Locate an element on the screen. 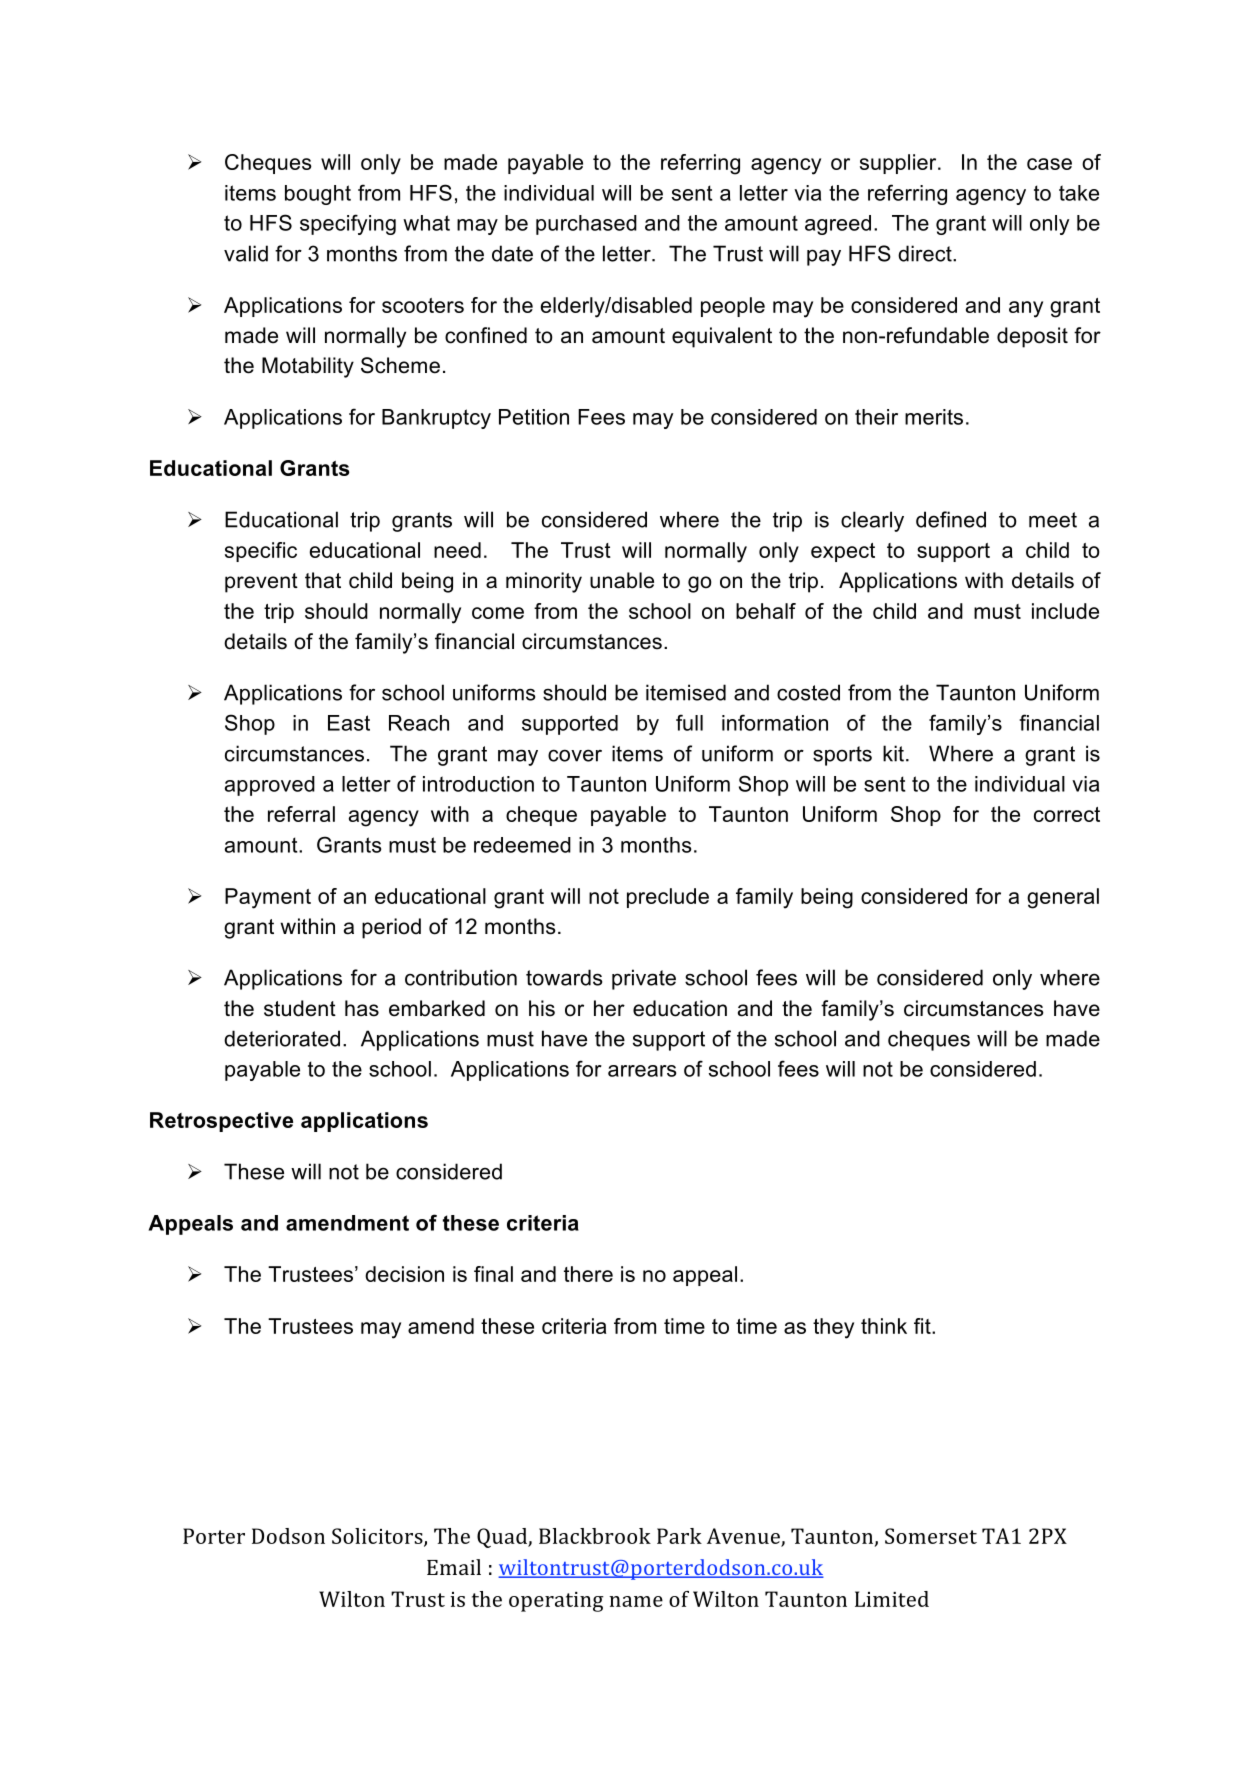  direct is located at coordinates (926, 253).
